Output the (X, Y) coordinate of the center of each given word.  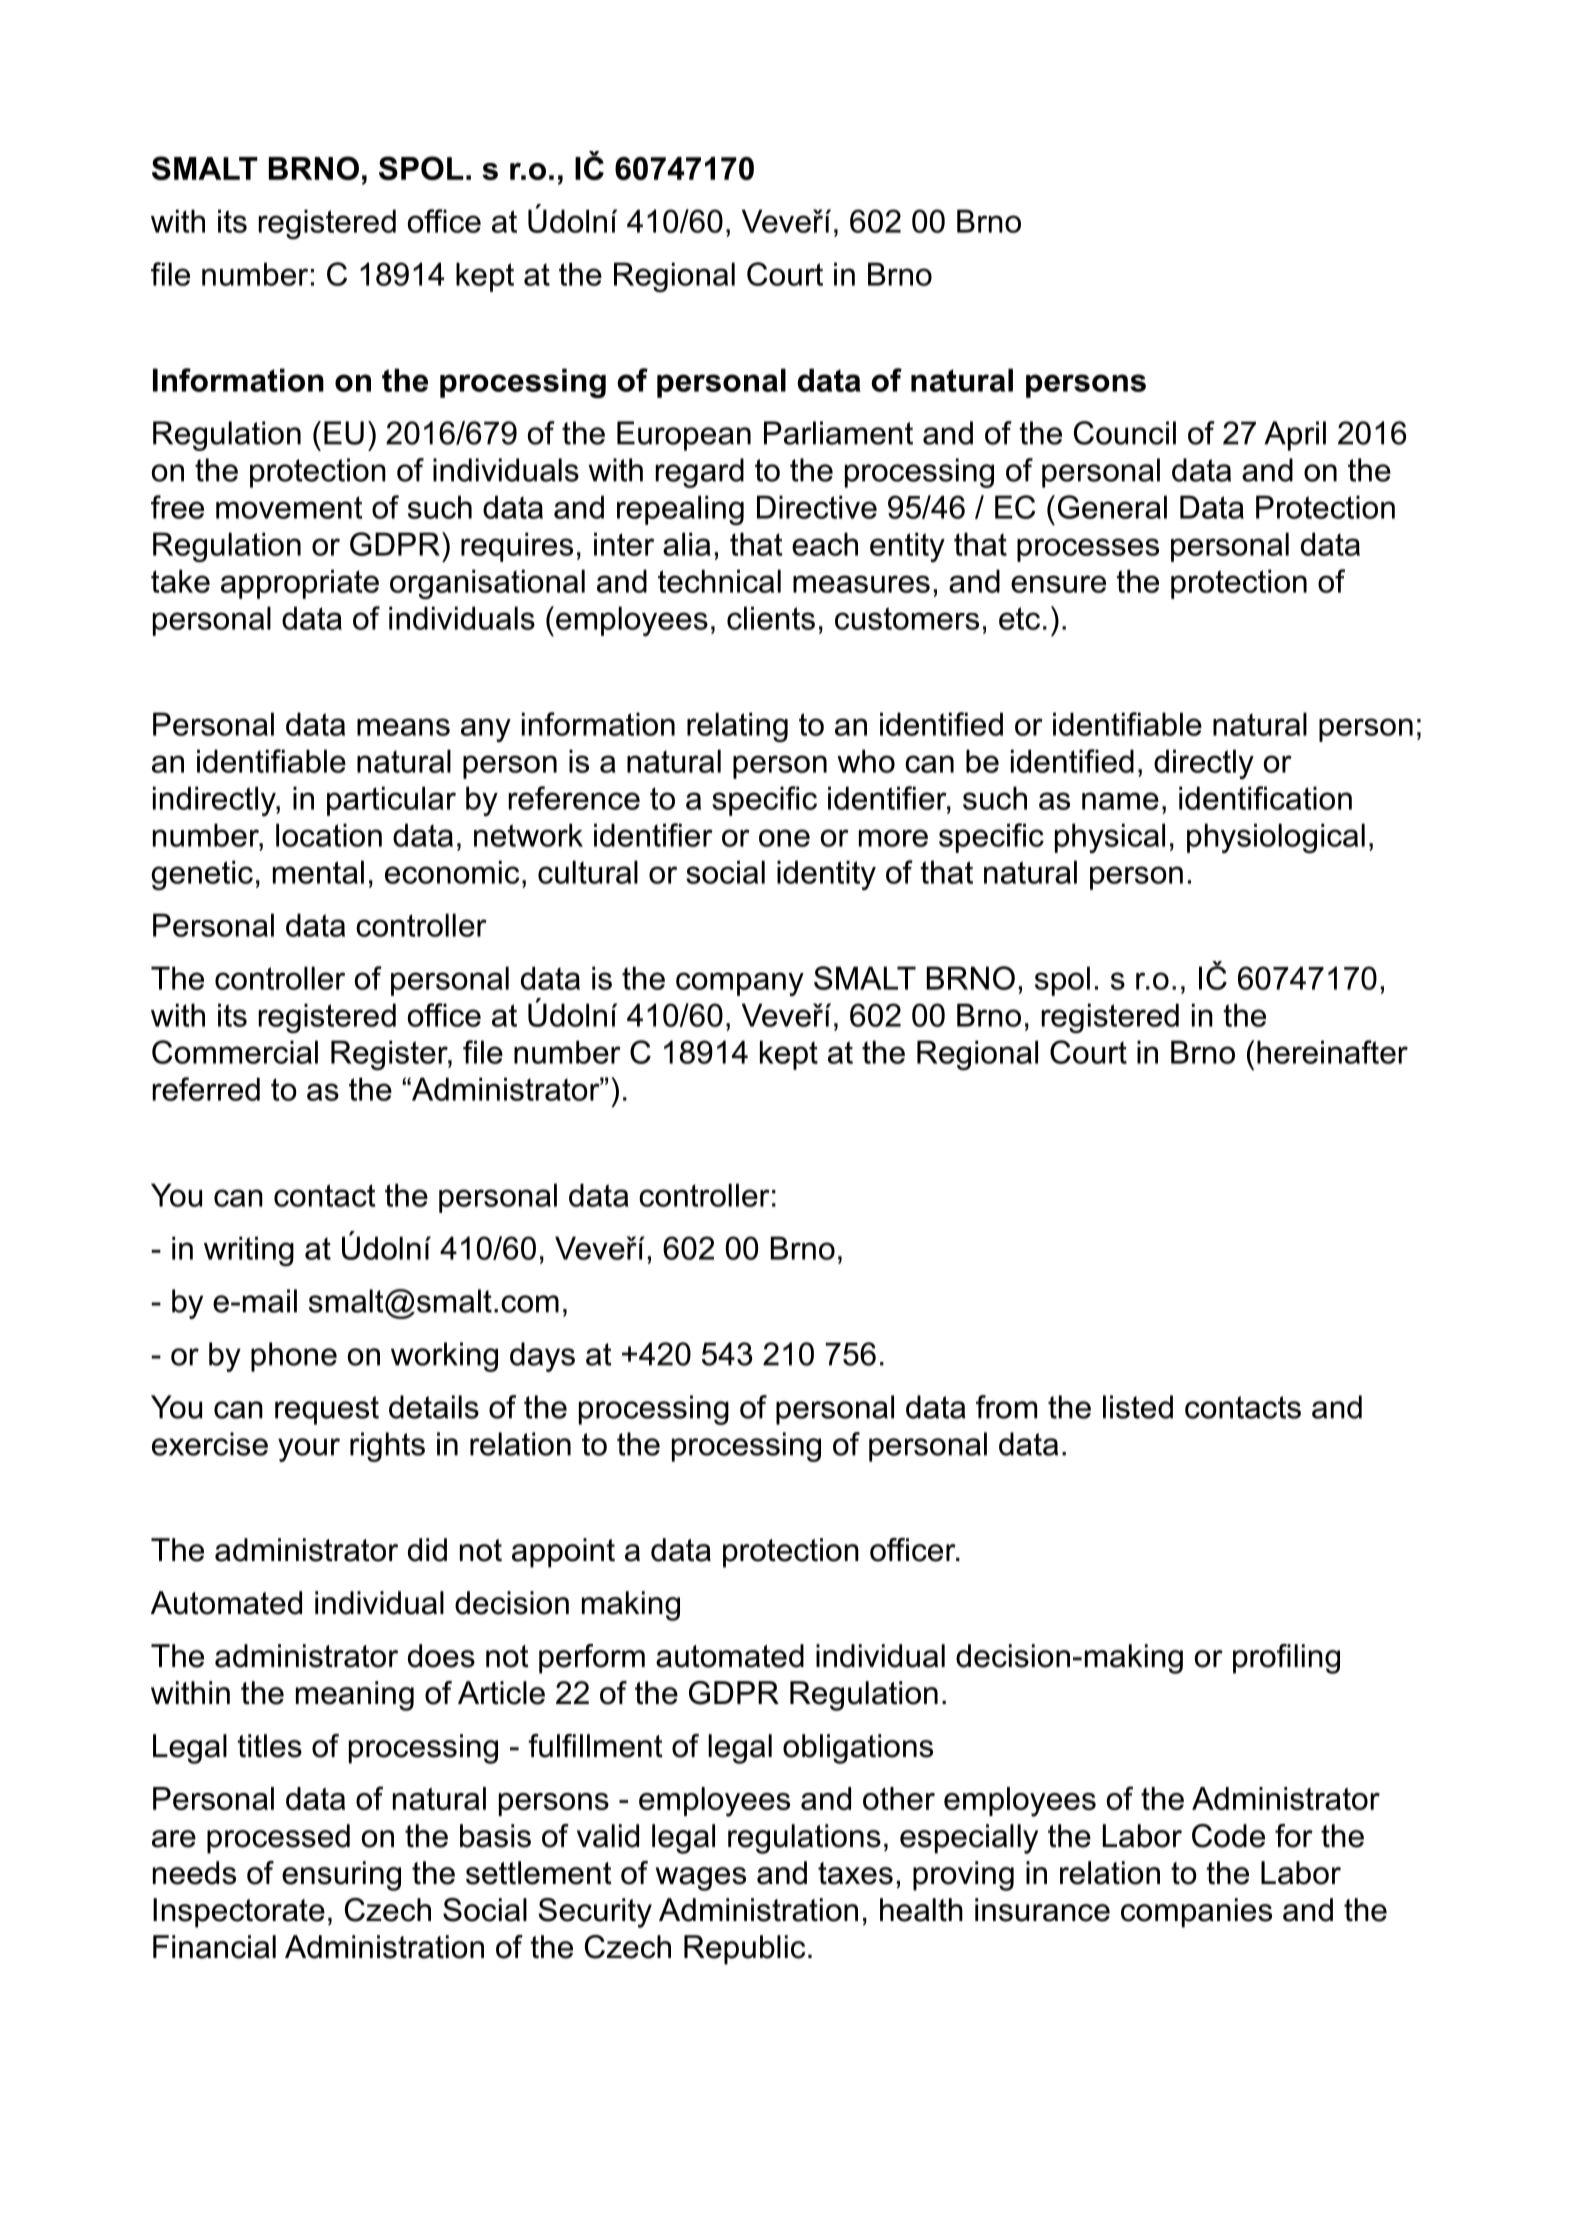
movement (289, 507)
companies (1196, 1913)
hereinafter (1332, 1052)
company (740, 984)
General (1112, 507)
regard (700, 473)
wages (701, 1879)
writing (249, 1251)
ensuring (341, 1876)
